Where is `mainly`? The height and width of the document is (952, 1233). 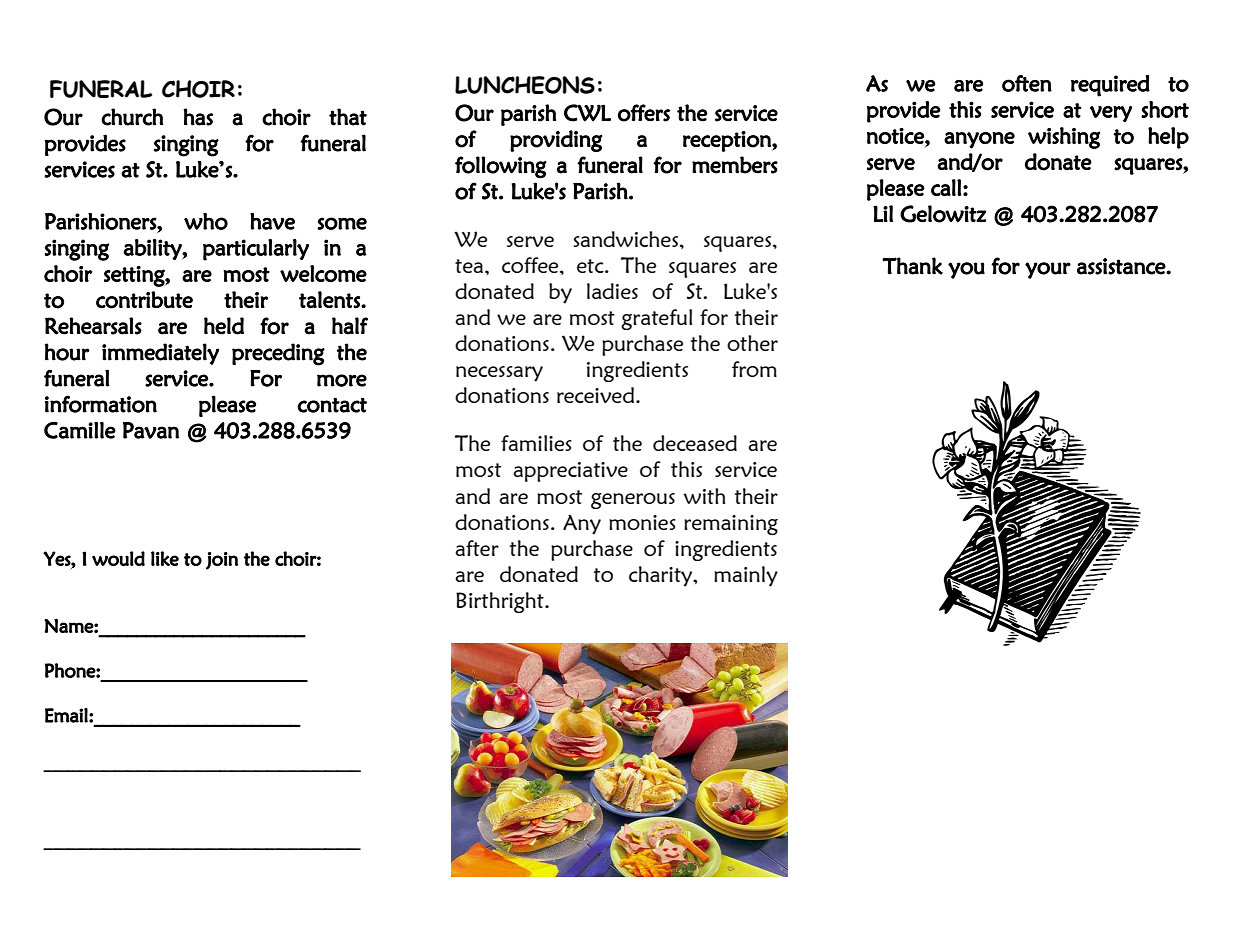 mainly is located at coordinates (746, 576).
